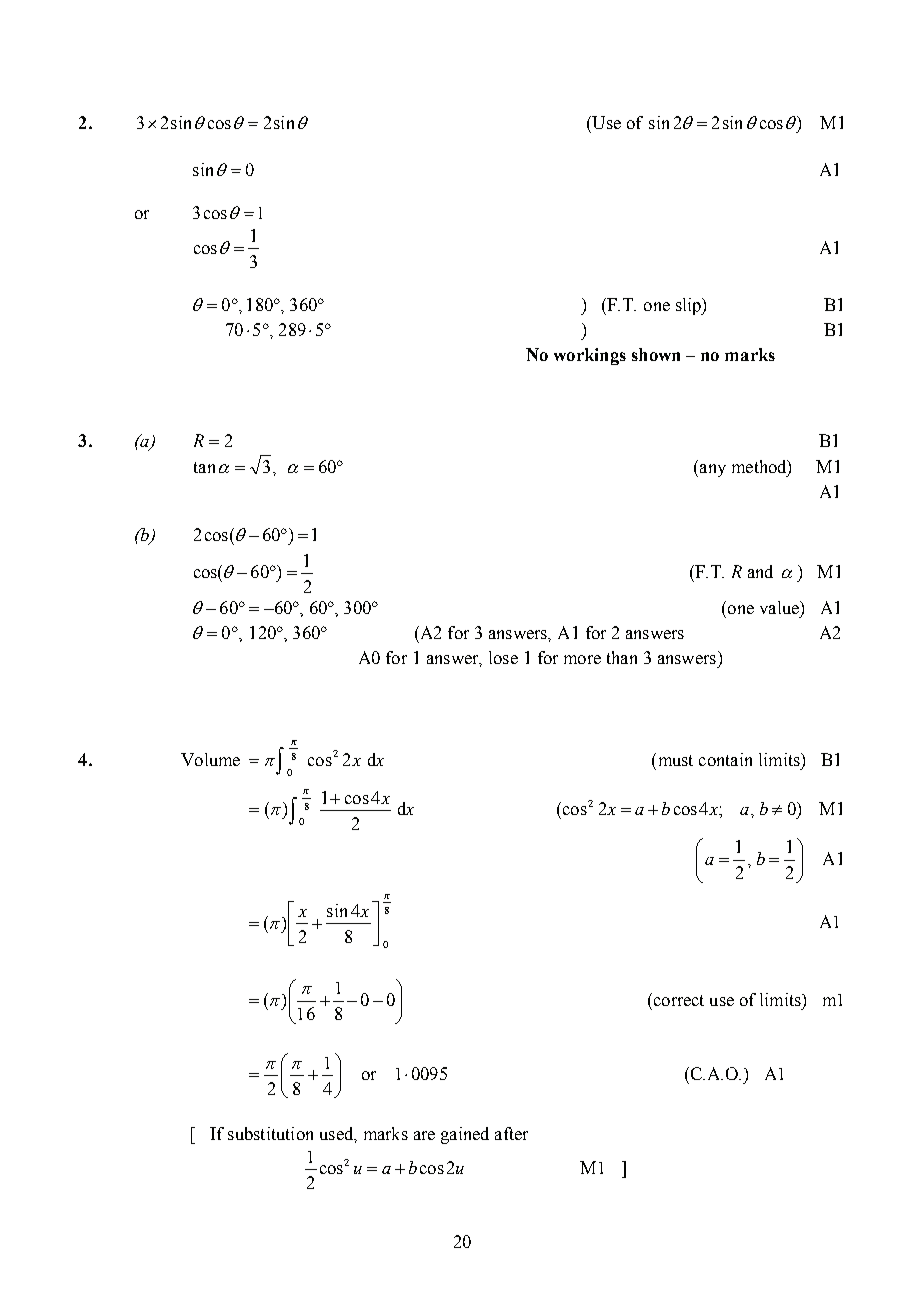 The height and width of the document is (1308, 924). Describe the element at coordinates (511, 1133) in the document. I see `after` at that location.
